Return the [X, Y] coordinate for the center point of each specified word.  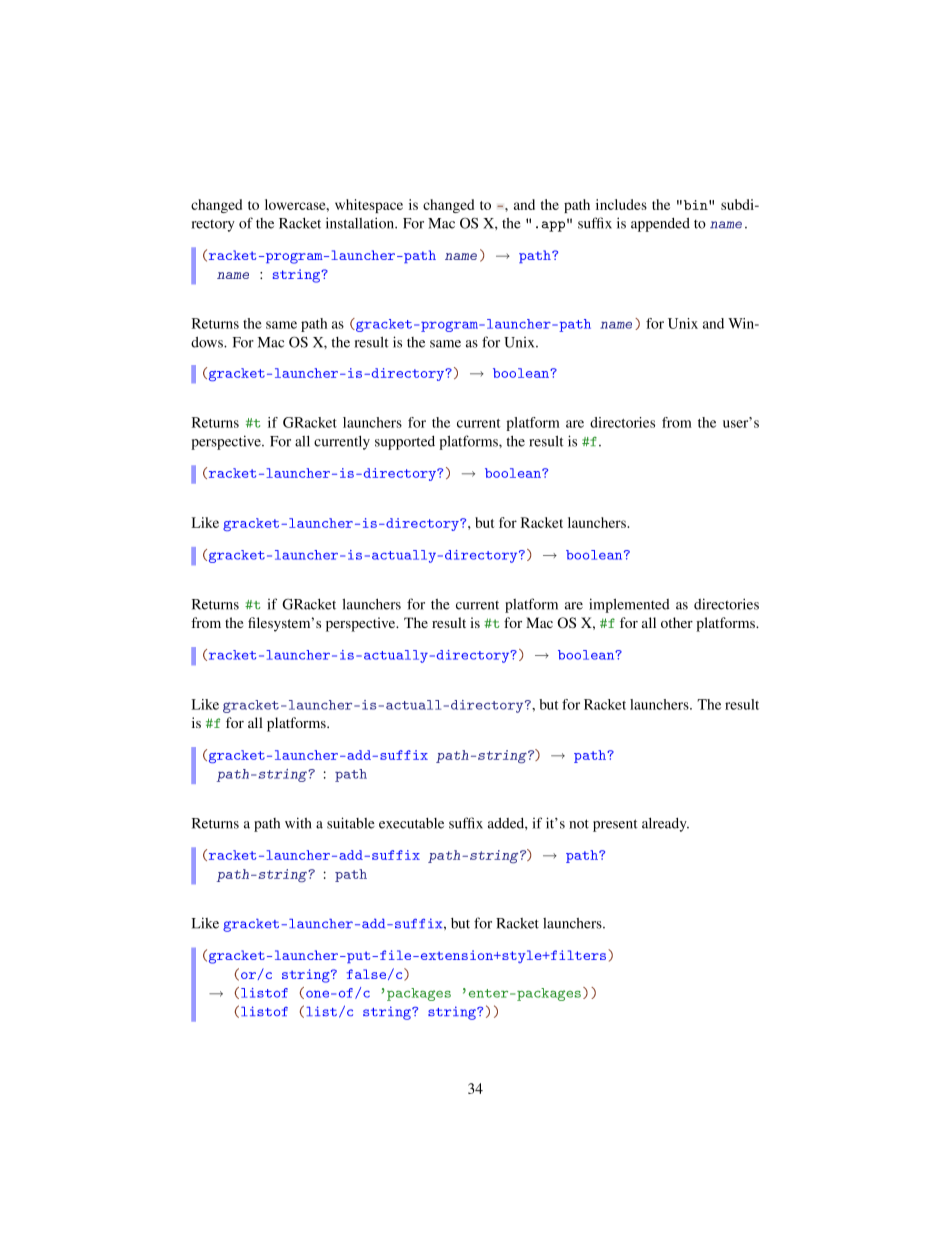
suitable [351, 823]
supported [405, 443]
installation [361, 223]
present [615, 825]
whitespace [369, 206]
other [677, 622]
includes [621, 204]
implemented [629, 605]
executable [411, 823]
